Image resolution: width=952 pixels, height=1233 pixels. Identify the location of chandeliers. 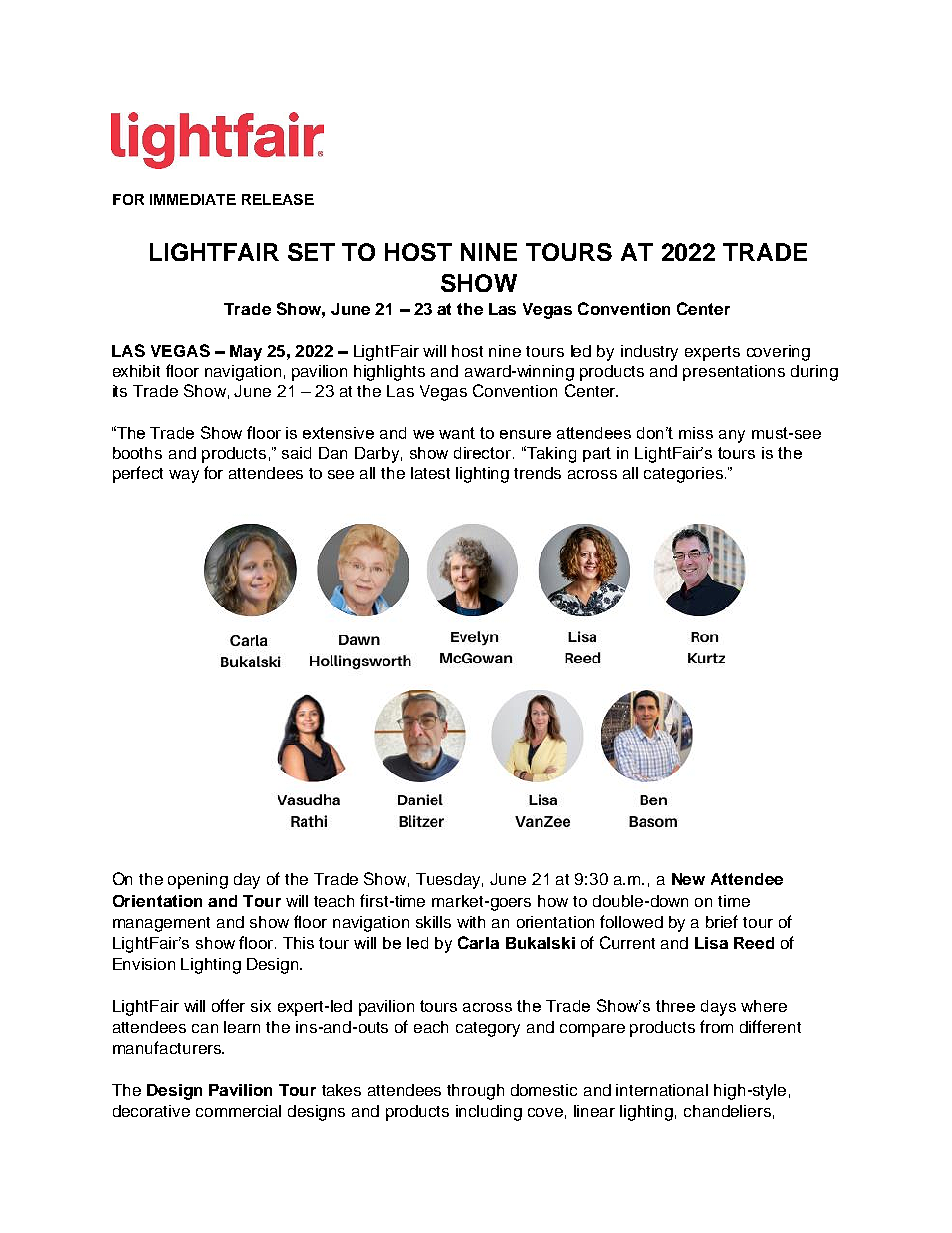
(727, 1111).
